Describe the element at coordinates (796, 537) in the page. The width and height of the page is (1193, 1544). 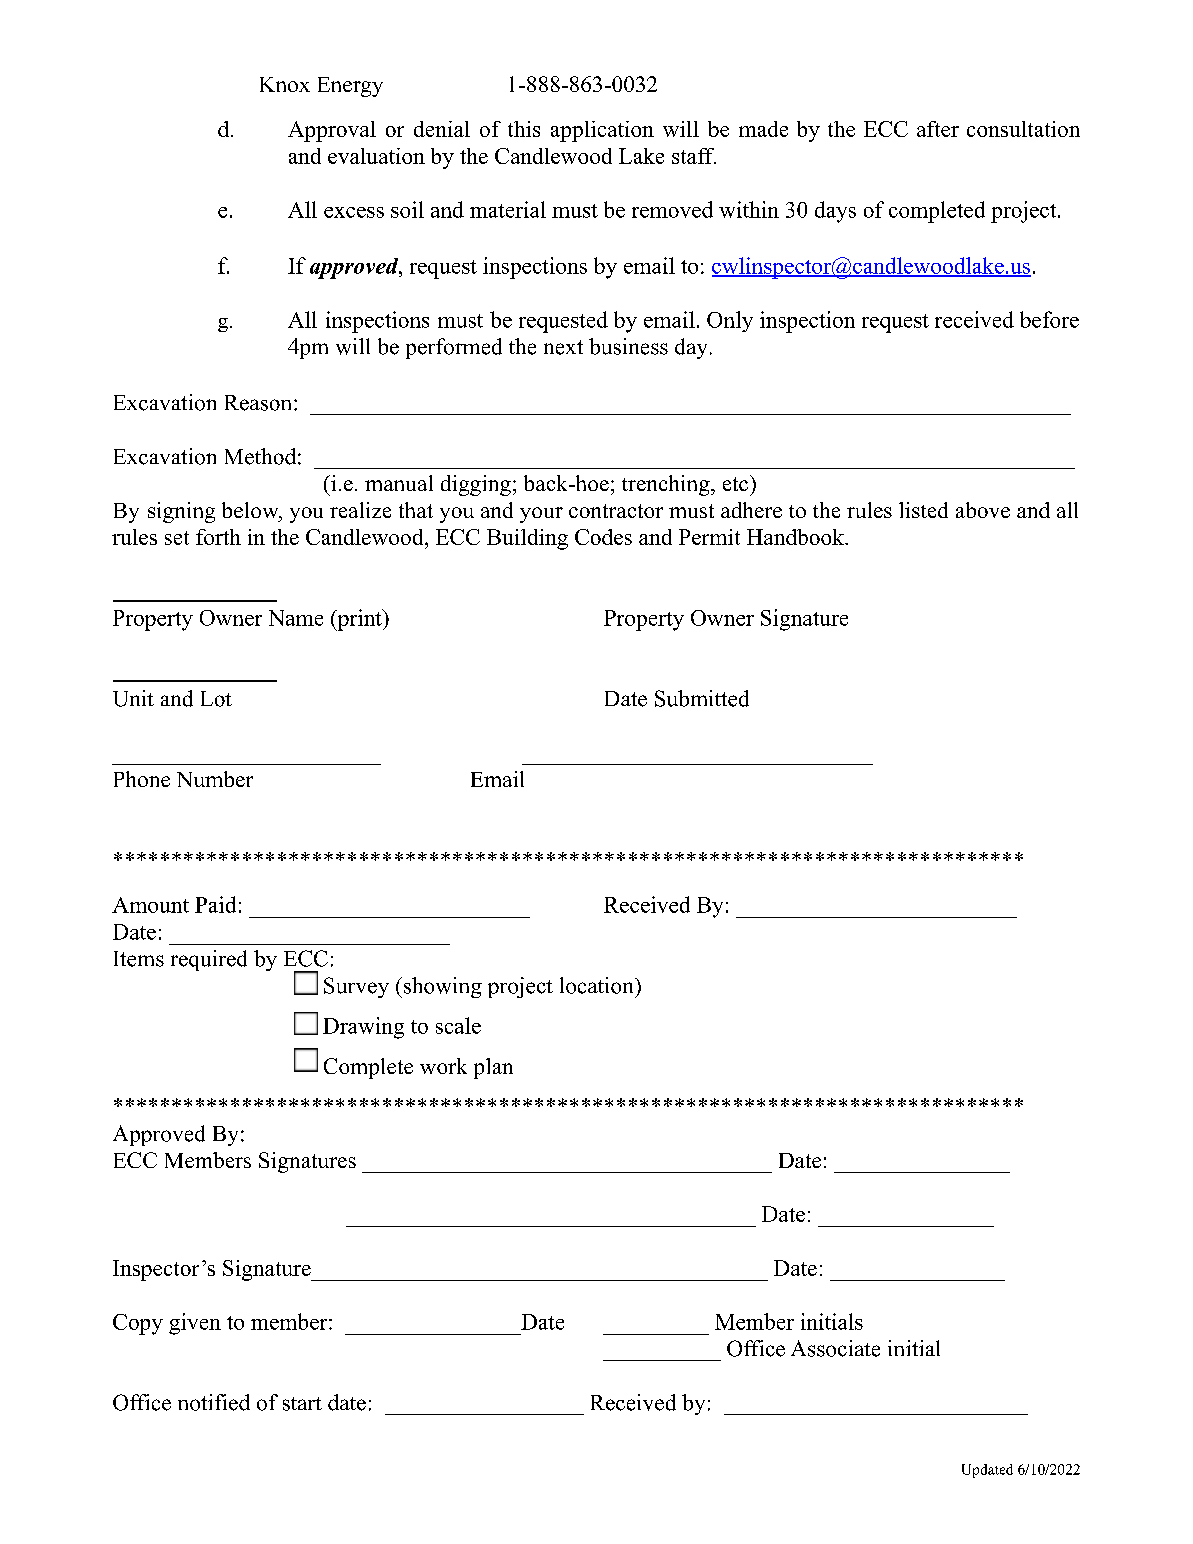
I see `Handbook` at that location.
